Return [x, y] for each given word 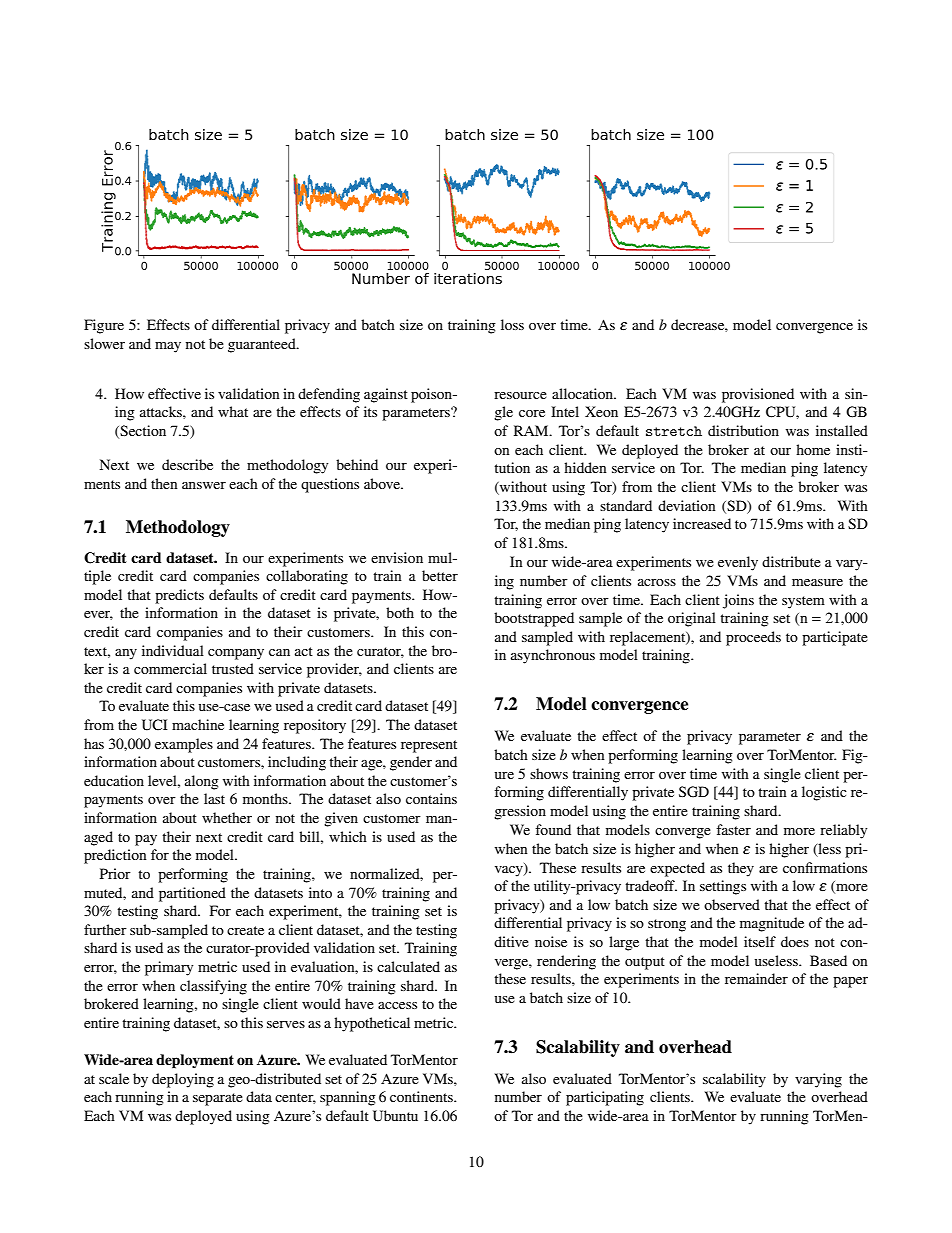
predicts [179, 596]
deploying [183, 1080]
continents [422, 1096]
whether [227, 817]
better [440, 575]
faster [733, 829]
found [553, 829]
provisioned [758, 395]
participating [605, 1098]
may [168, 347]
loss [512, 324]
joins [738, 601]
